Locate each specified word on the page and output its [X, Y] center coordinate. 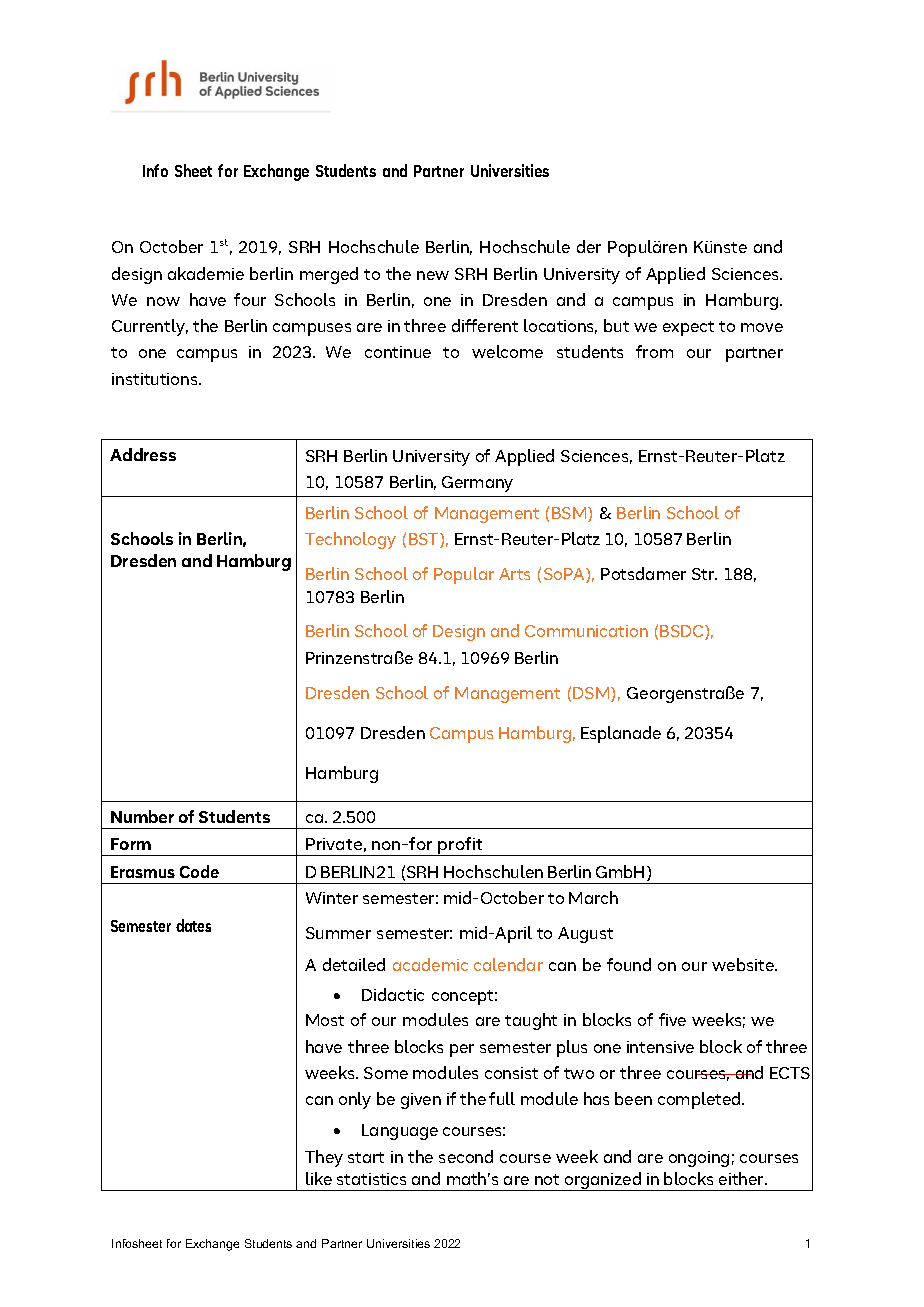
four [250, 299]
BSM [570, 514]
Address [143, 454]
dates [193, 925]
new [433, 275]
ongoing [699, 1159]
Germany [477, 484]
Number [142, 816]
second [466, 1156]
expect [688, 328]
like [319, 1178]
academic [430, 964]
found [629, 964]
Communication [586, 631]
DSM [592, 694]
